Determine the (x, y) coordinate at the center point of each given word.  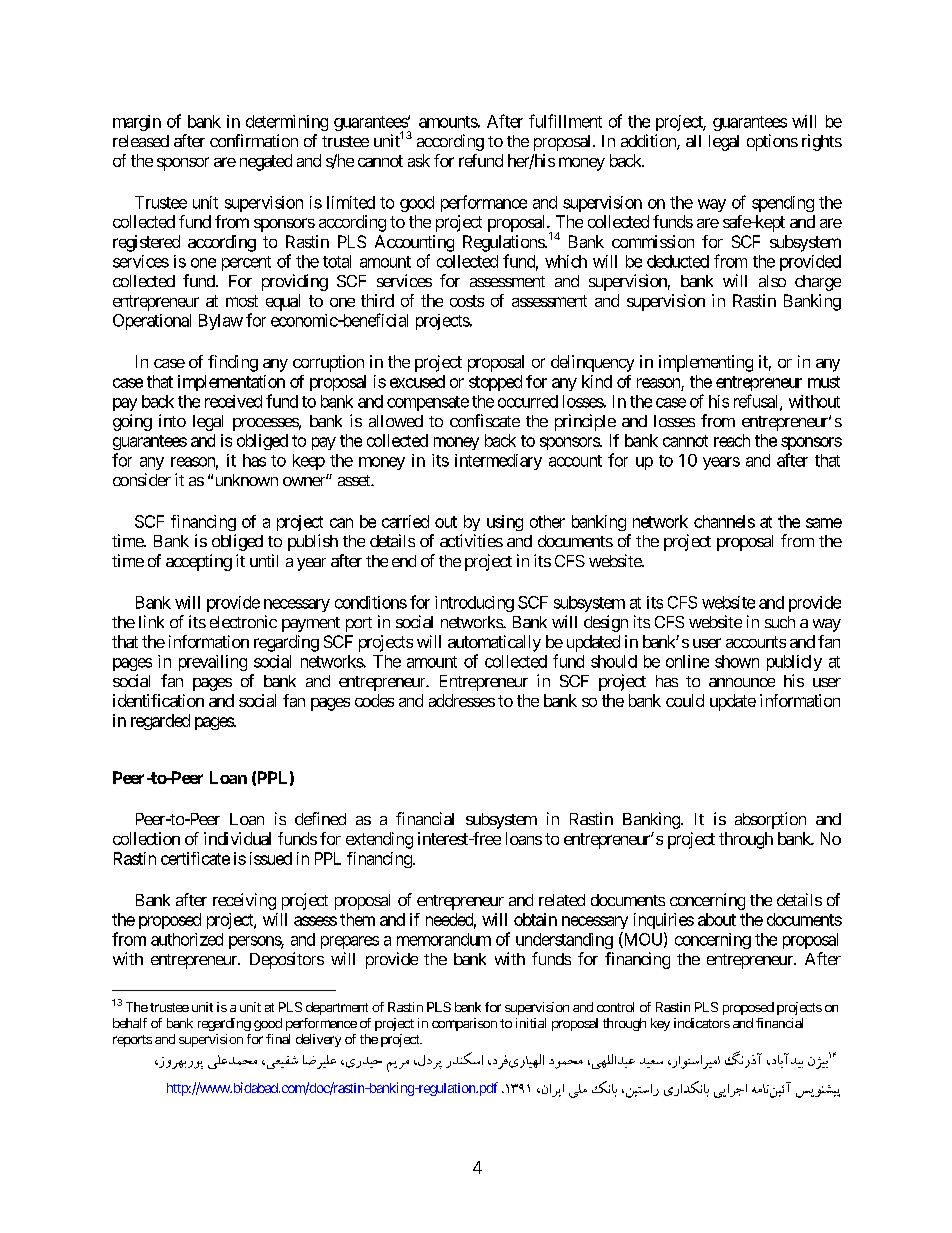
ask (419, 160)
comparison (464, 1024)
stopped (495, 383)
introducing (474, 604)
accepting (199, 562)
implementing (706, 363)
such (780, 622)
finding (233, 363)
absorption (770, 820)
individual (237, 838)
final (278, 1039)
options (772, 142)
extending (379, 840)
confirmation (254, 140)
